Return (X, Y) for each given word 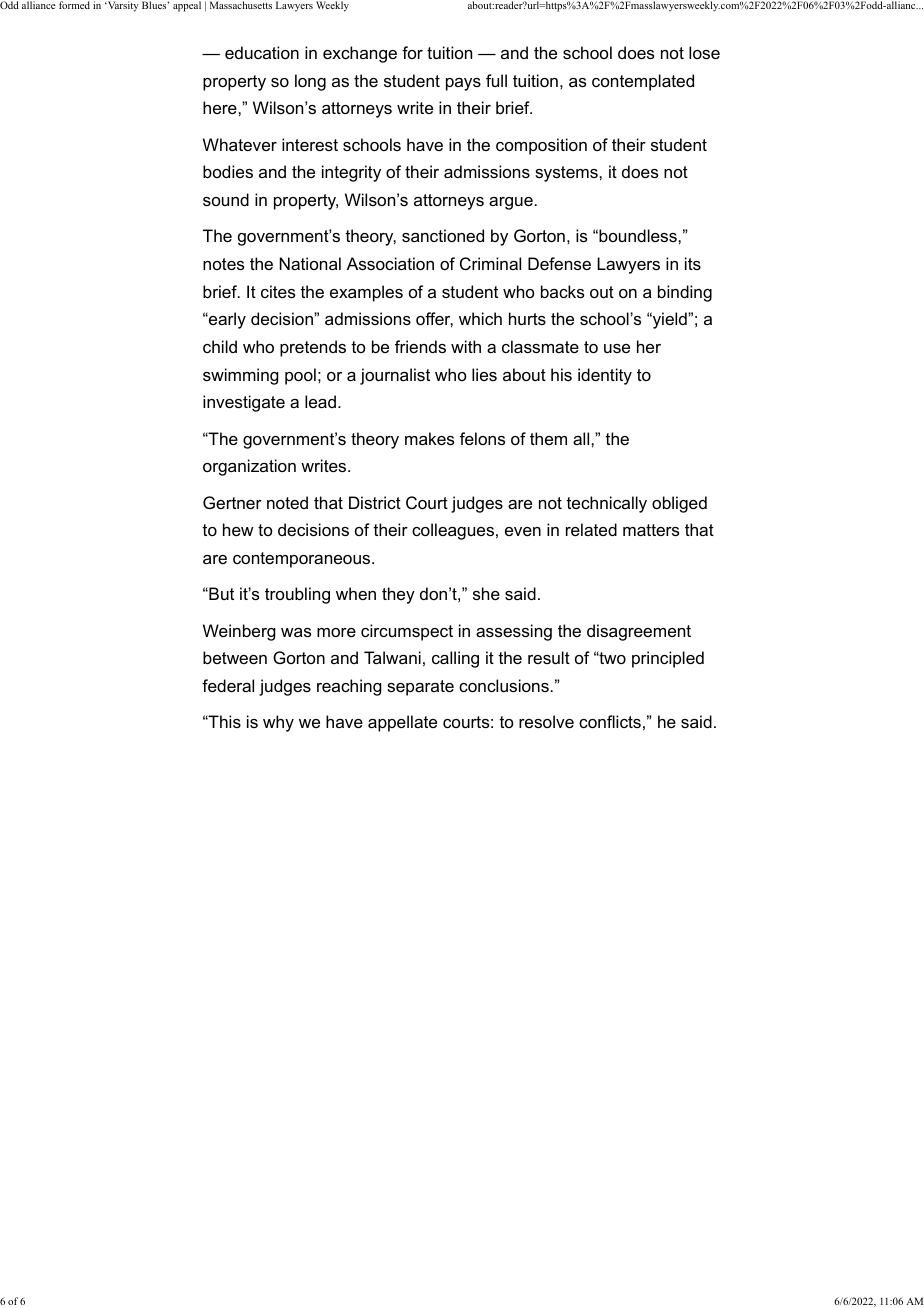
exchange (360, 54)
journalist (395, 376)
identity (605, 376)
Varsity (122, 6)
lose (704, 52)
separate (420, 688)
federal (228, 685)
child (220, 346)
